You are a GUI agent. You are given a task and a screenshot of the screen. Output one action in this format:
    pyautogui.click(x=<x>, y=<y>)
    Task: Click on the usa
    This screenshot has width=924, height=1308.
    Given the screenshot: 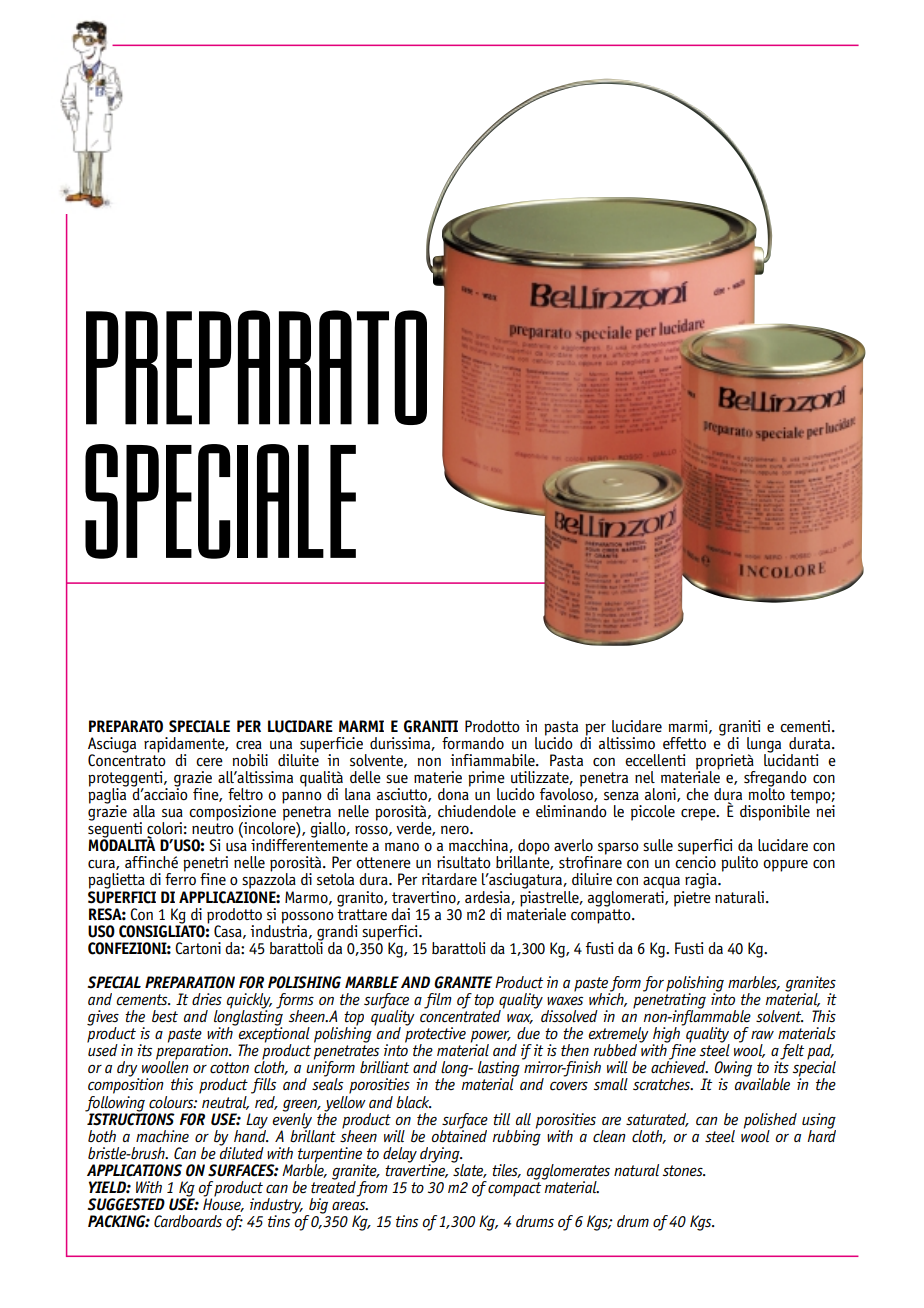 What is the action you would take?
    pyautogui.click(x=236, y=847)
